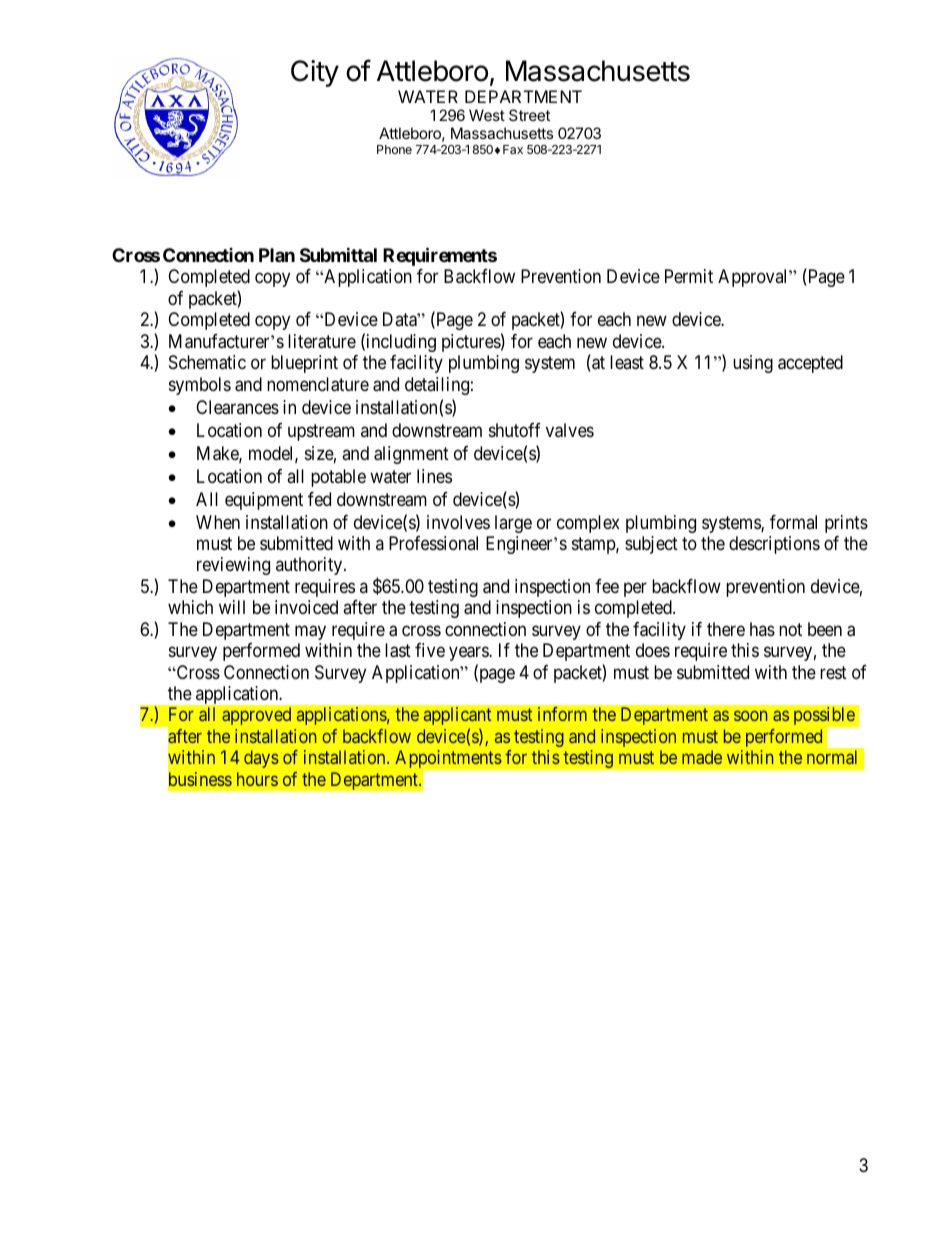  What do you see at coordinates (315, 73) in the screenshot?
I see `City` at bounding box center [315, 73].
